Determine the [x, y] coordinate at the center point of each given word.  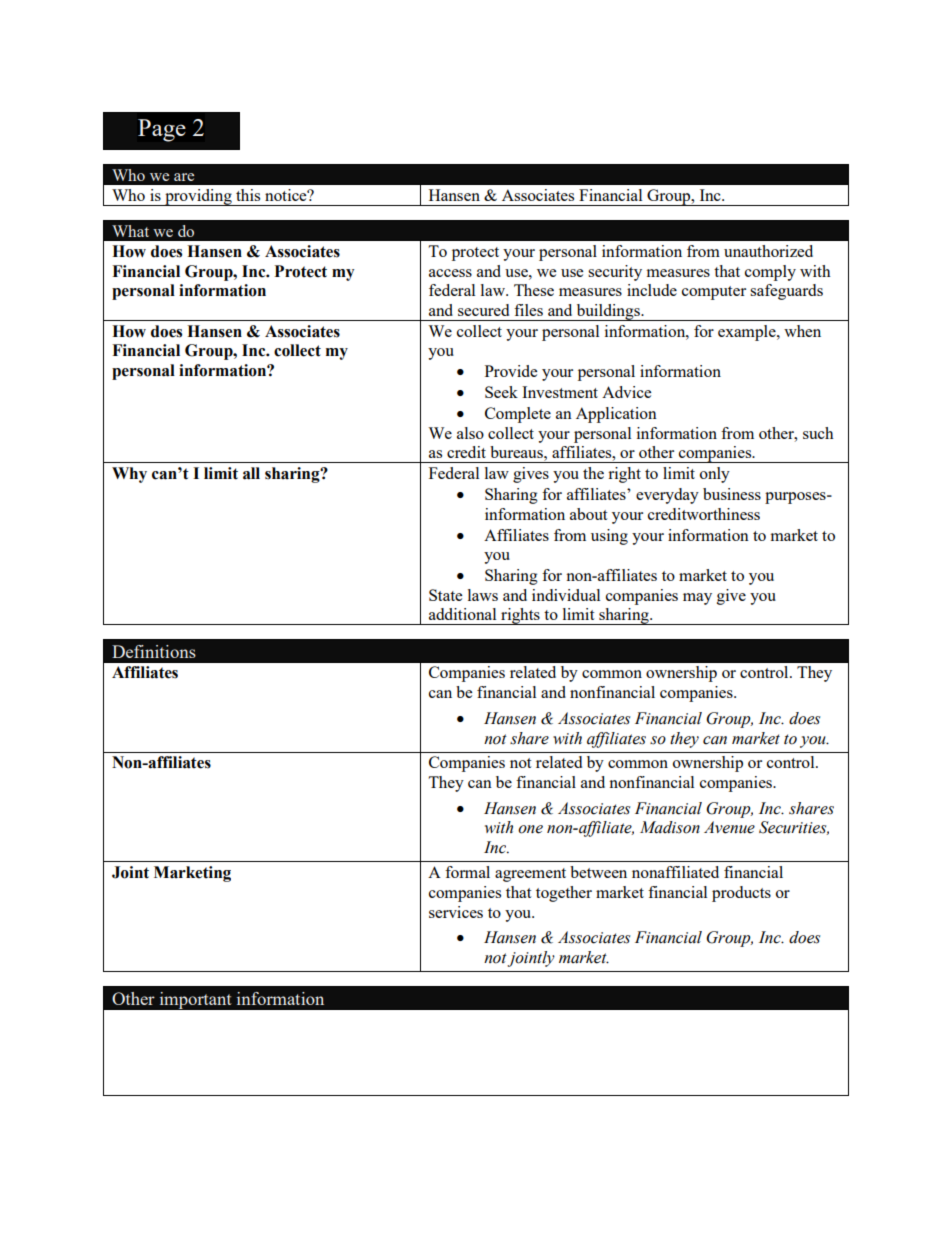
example [748, 333]
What [130, 231]
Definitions [154, 651]
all [251, 473]
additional [462, 614]
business [732, 494]
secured [483, 310]
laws [483, 595]
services [456, 912]
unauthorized [768, 251]
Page [162, 130]
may [697, 599]
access [450, 273]
